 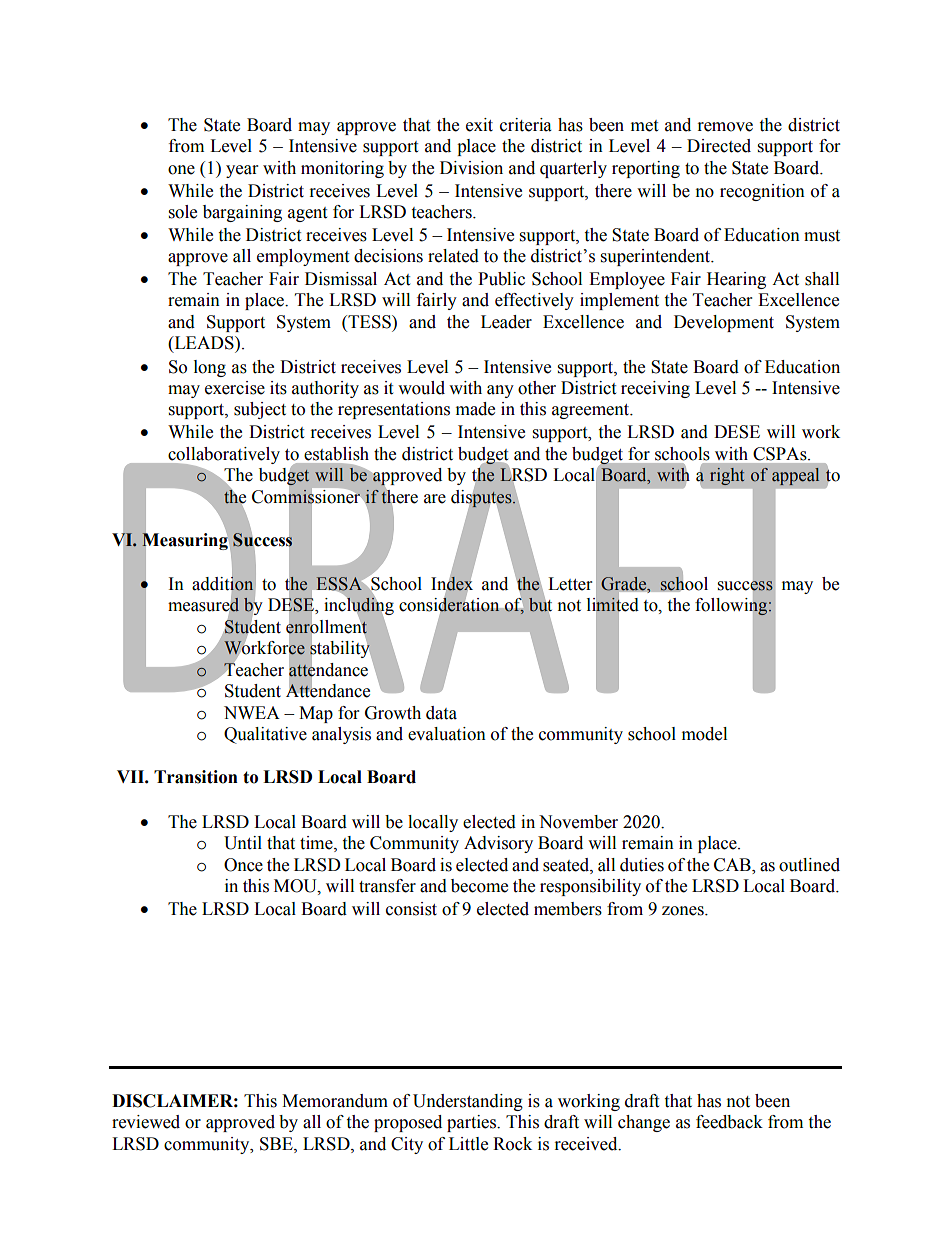 I want to click on reviewed, so click(x=146, y=1122).
